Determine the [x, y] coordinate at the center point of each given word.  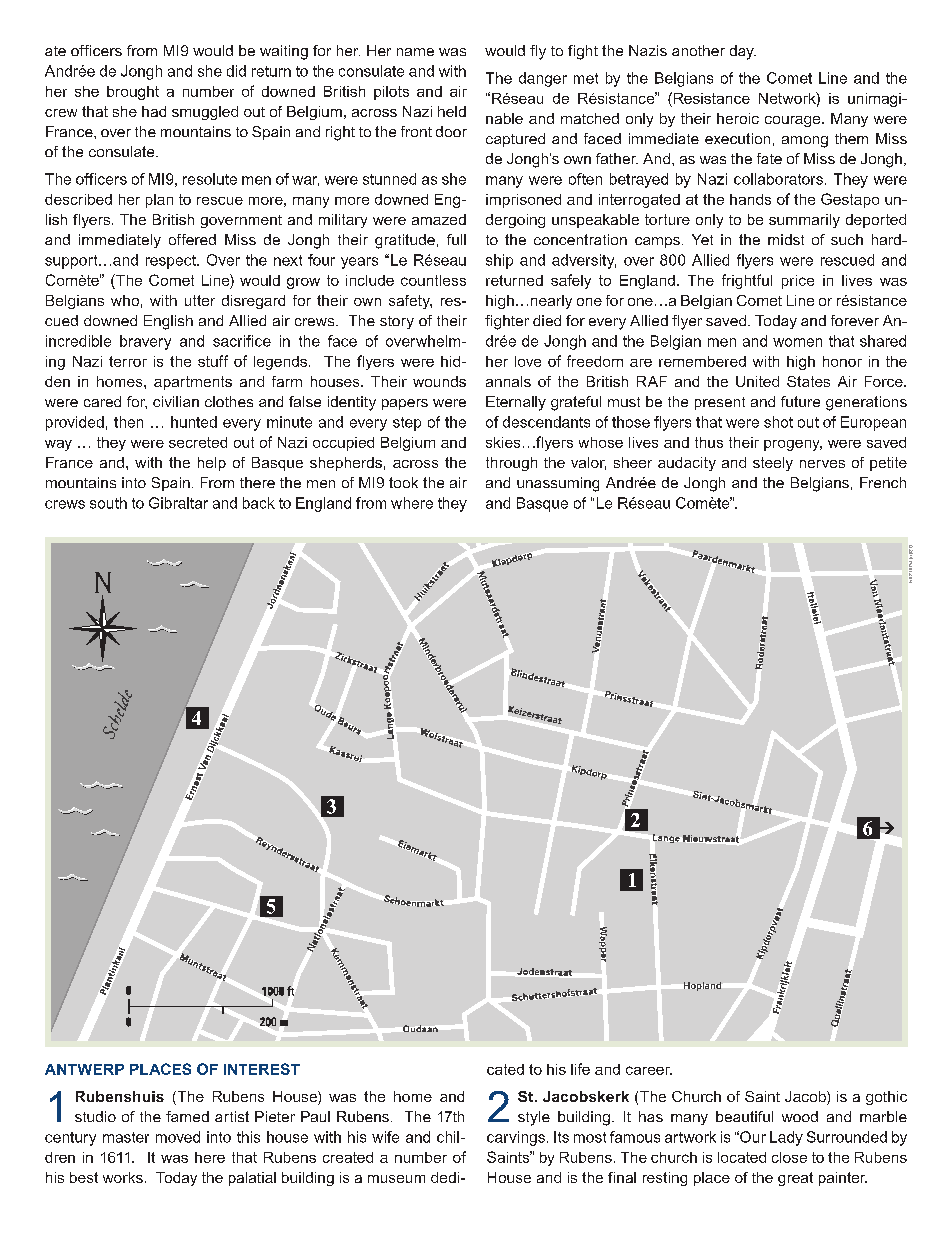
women [797, 342]
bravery [145, 342]
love [528, 361]
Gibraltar [178, 503]
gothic [886, 1098]
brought [133, 93]
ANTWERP [84, 1069]
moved [178, 1137]
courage [794, 121]
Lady [786, 1138]
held [452, 111]
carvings [516, 1138]
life [580, 1069]
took [403, 482]
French [883, 482]
